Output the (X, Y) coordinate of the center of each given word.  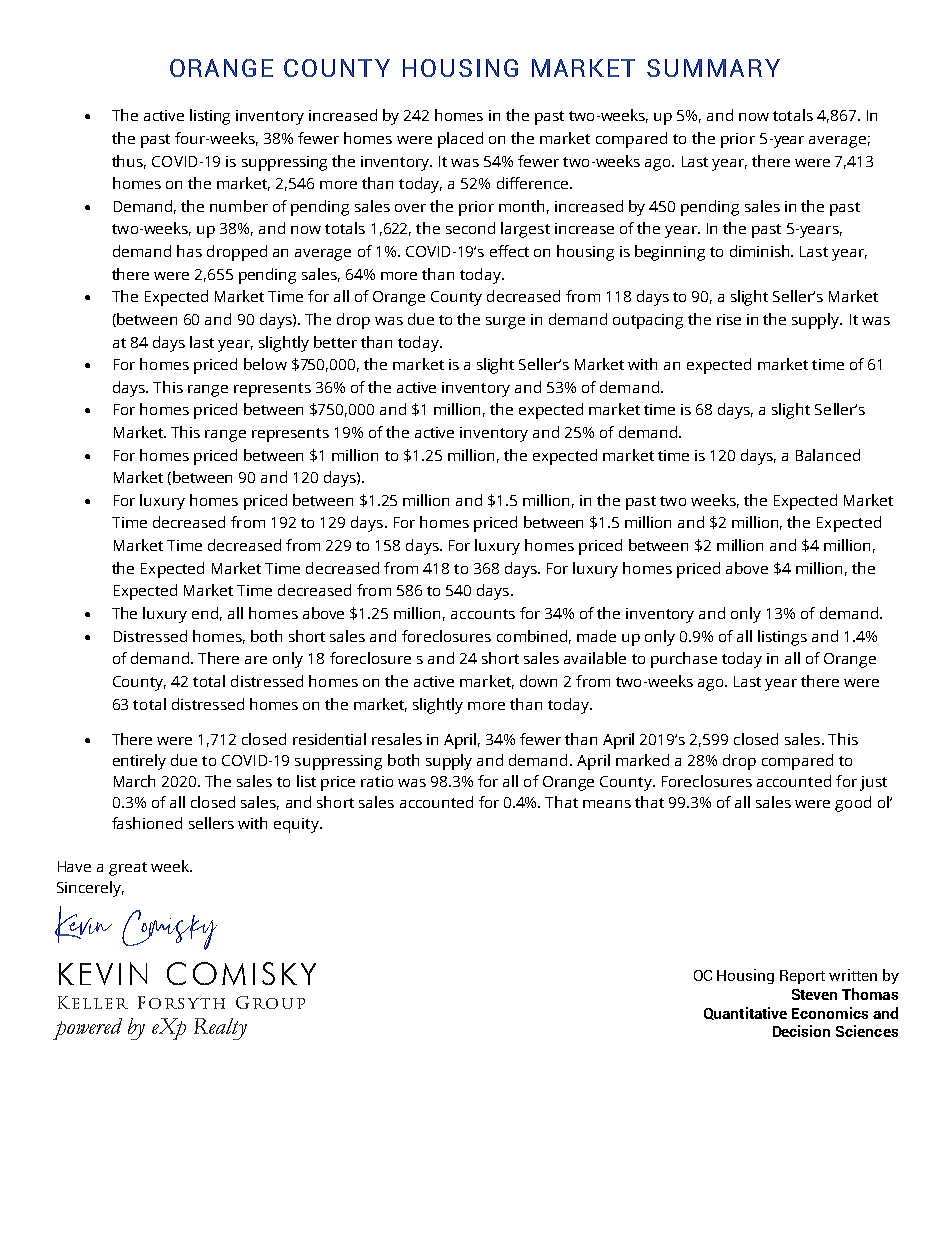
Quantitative (745, 1013)
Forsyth (181, 1002)
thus (129, 162)
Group (270, 1002)
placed (460, 140)
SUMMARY (713, 68)
